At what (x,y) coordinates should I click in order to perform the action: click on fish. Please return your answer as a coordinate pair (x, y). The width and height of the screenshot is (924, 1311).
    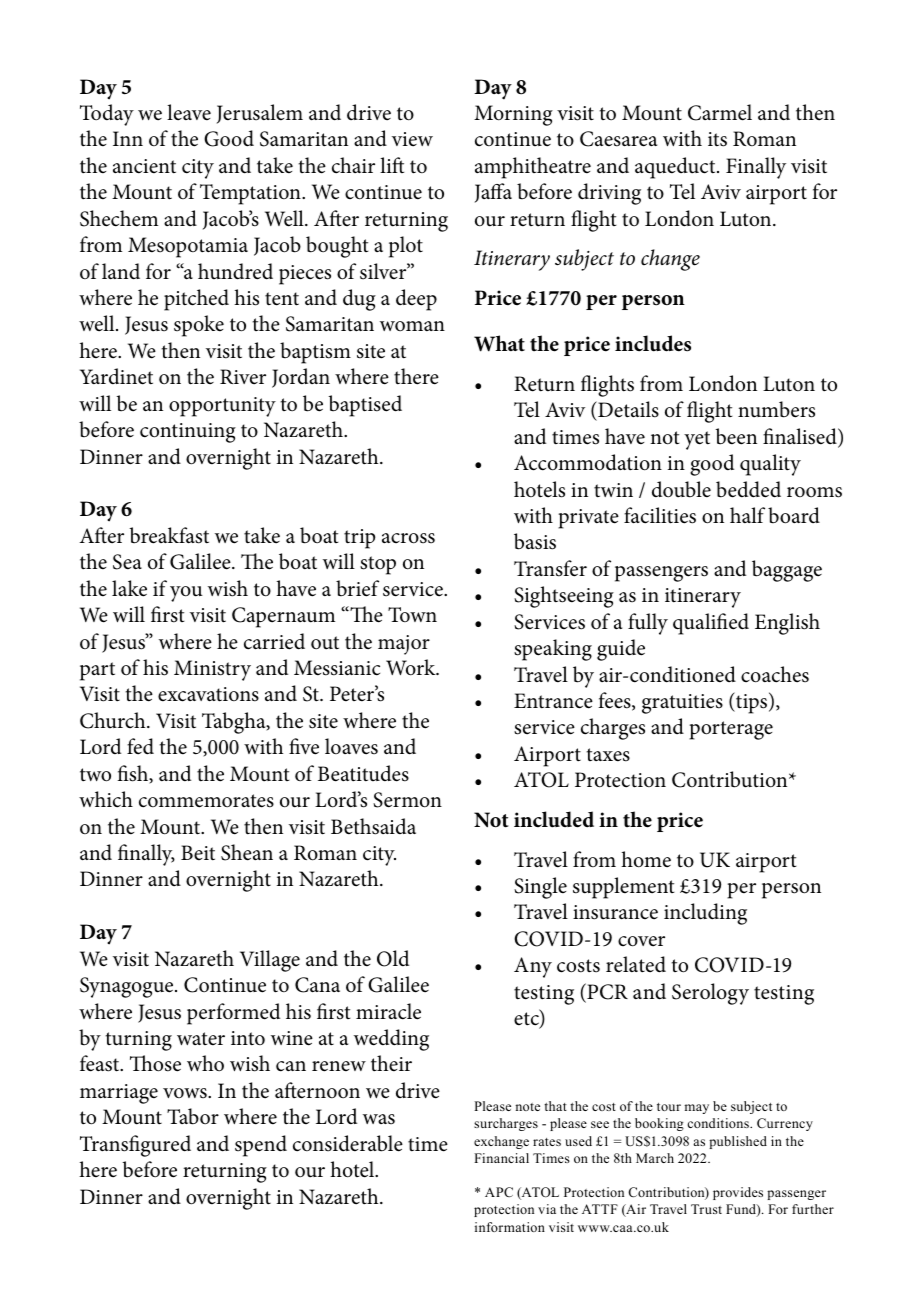
    Looking at the image, I should click on (134, 774).
